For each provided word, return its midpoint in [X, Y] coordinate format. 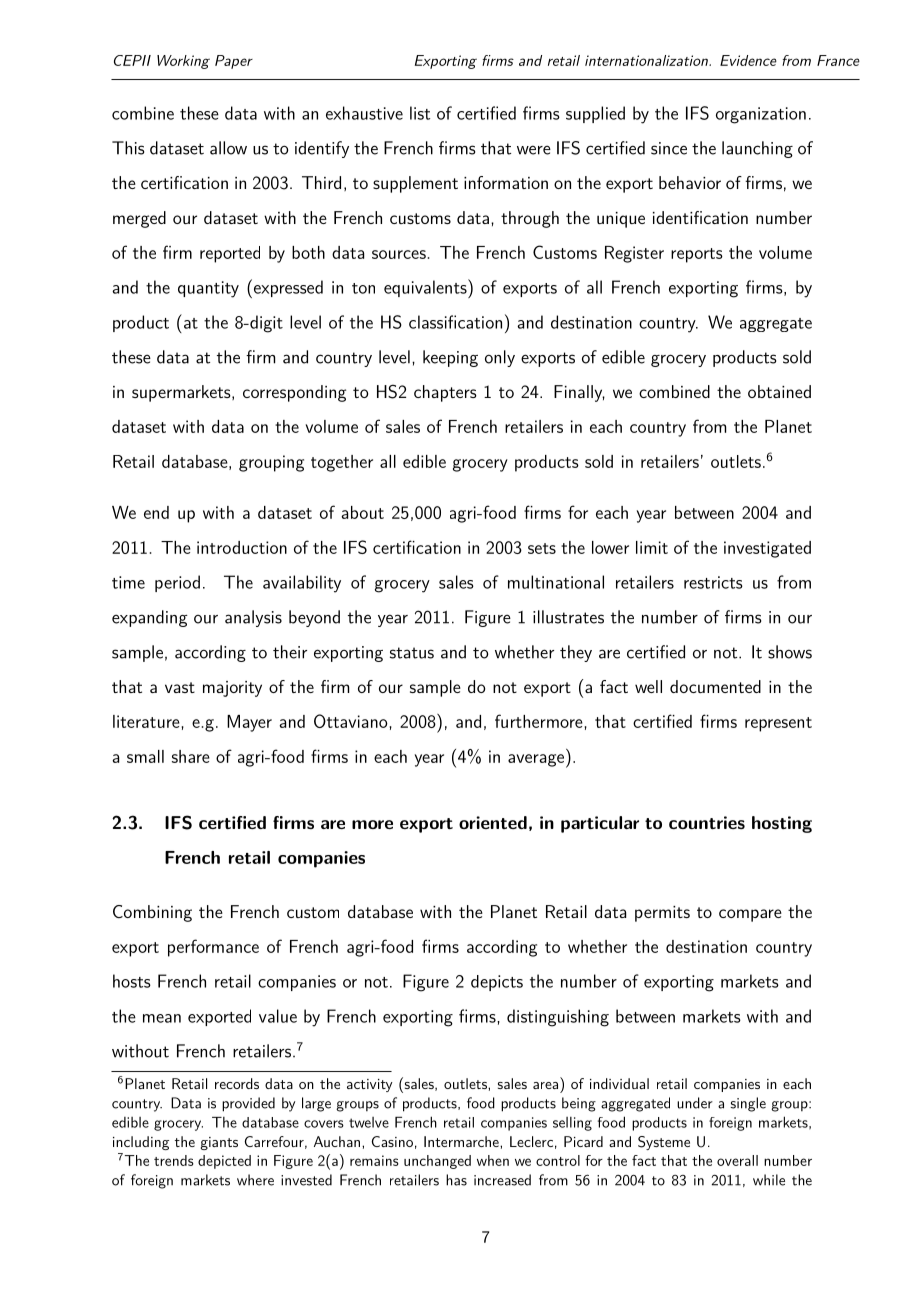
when [493, 1160]
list [420, 113]
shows [790, 652]
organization [761, 115]
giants [219, 1143]
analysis [253, 618]
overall [737, 1160]
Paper [234, 62]
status [412, 653]
